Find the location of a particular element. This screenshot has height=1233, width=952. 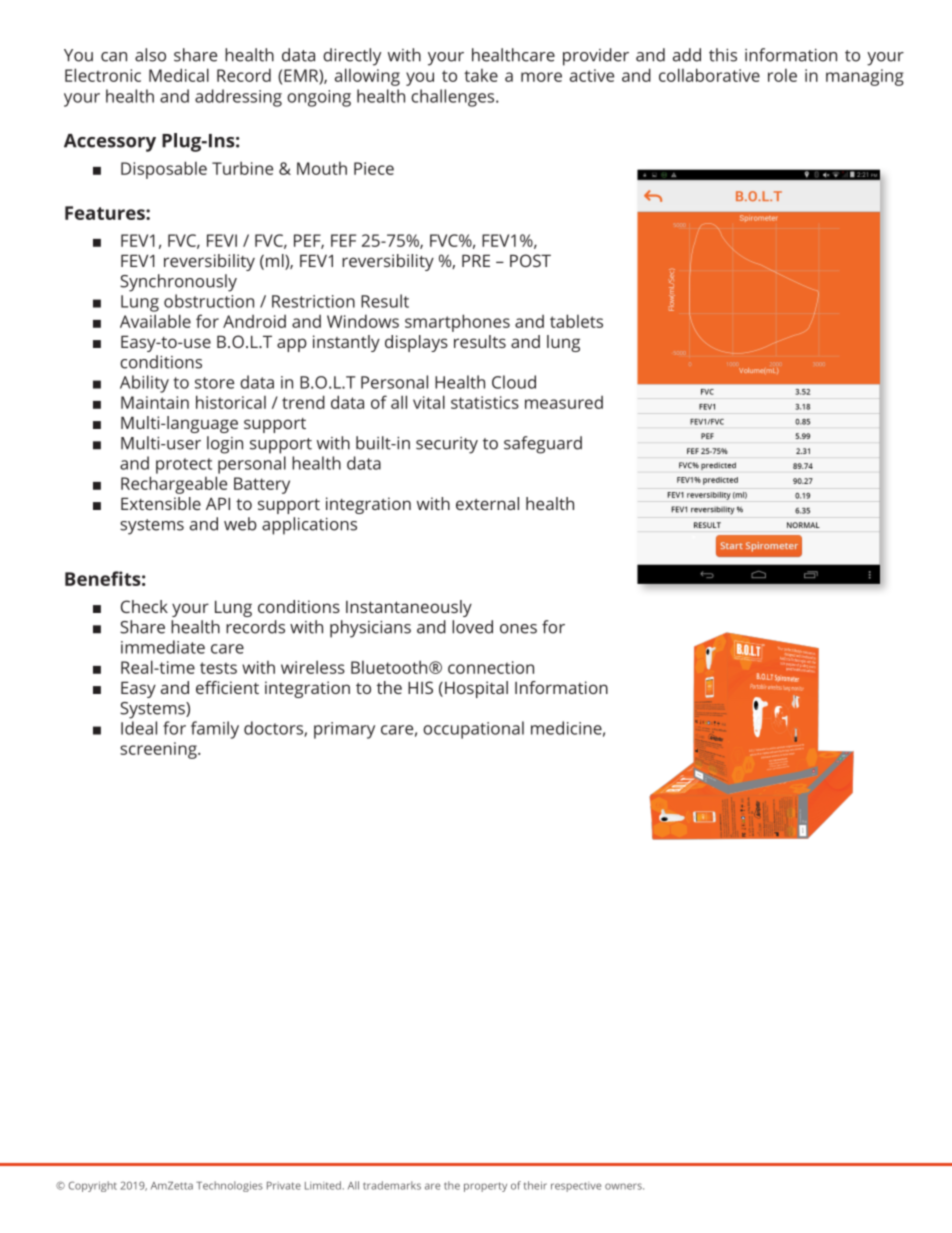

screening is located at coordinates (159, 750).
